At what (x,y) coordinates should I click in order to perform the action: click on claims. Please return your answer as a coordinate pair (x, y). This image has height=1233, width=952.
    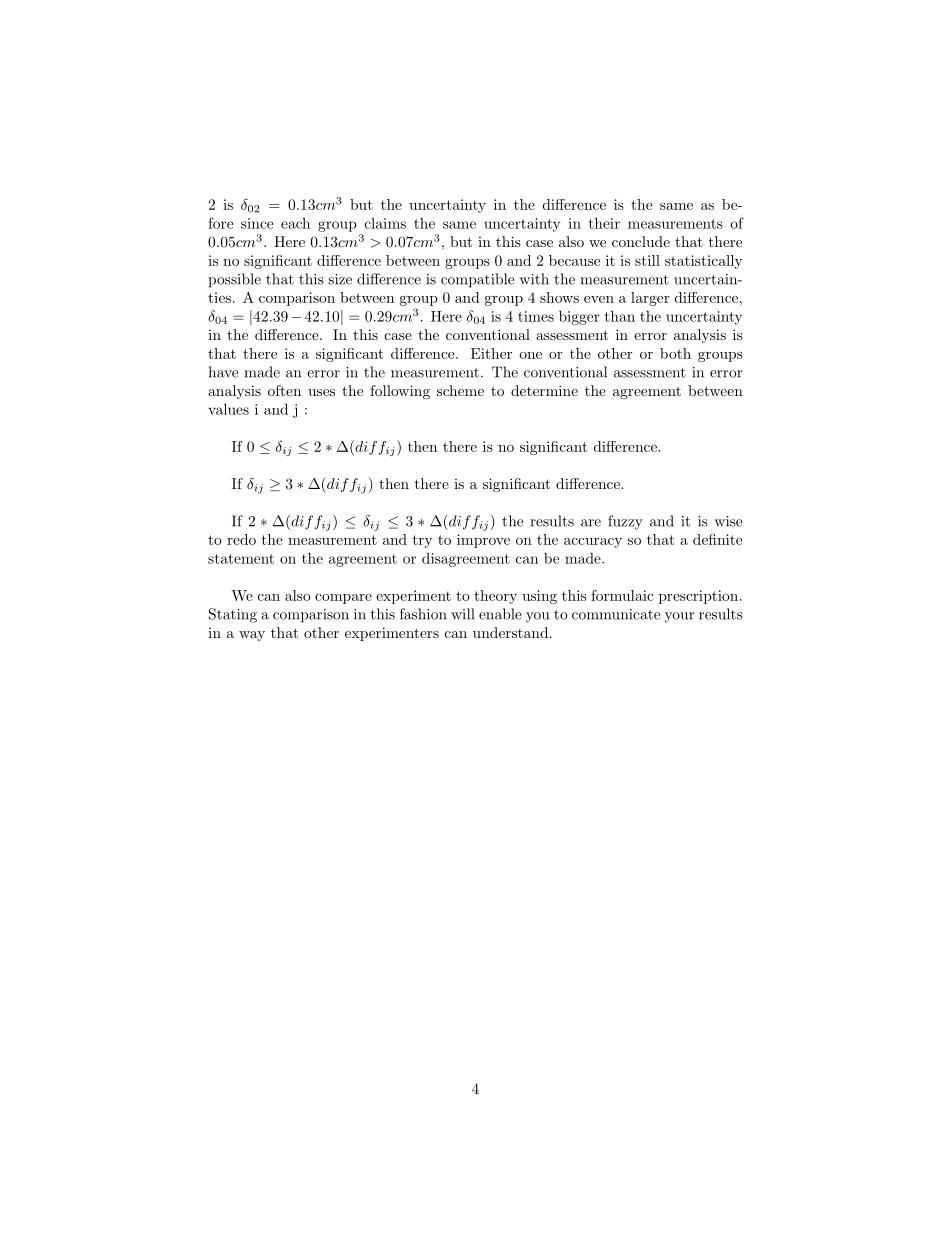
    Looking at the image, I should click on (385, 223).
